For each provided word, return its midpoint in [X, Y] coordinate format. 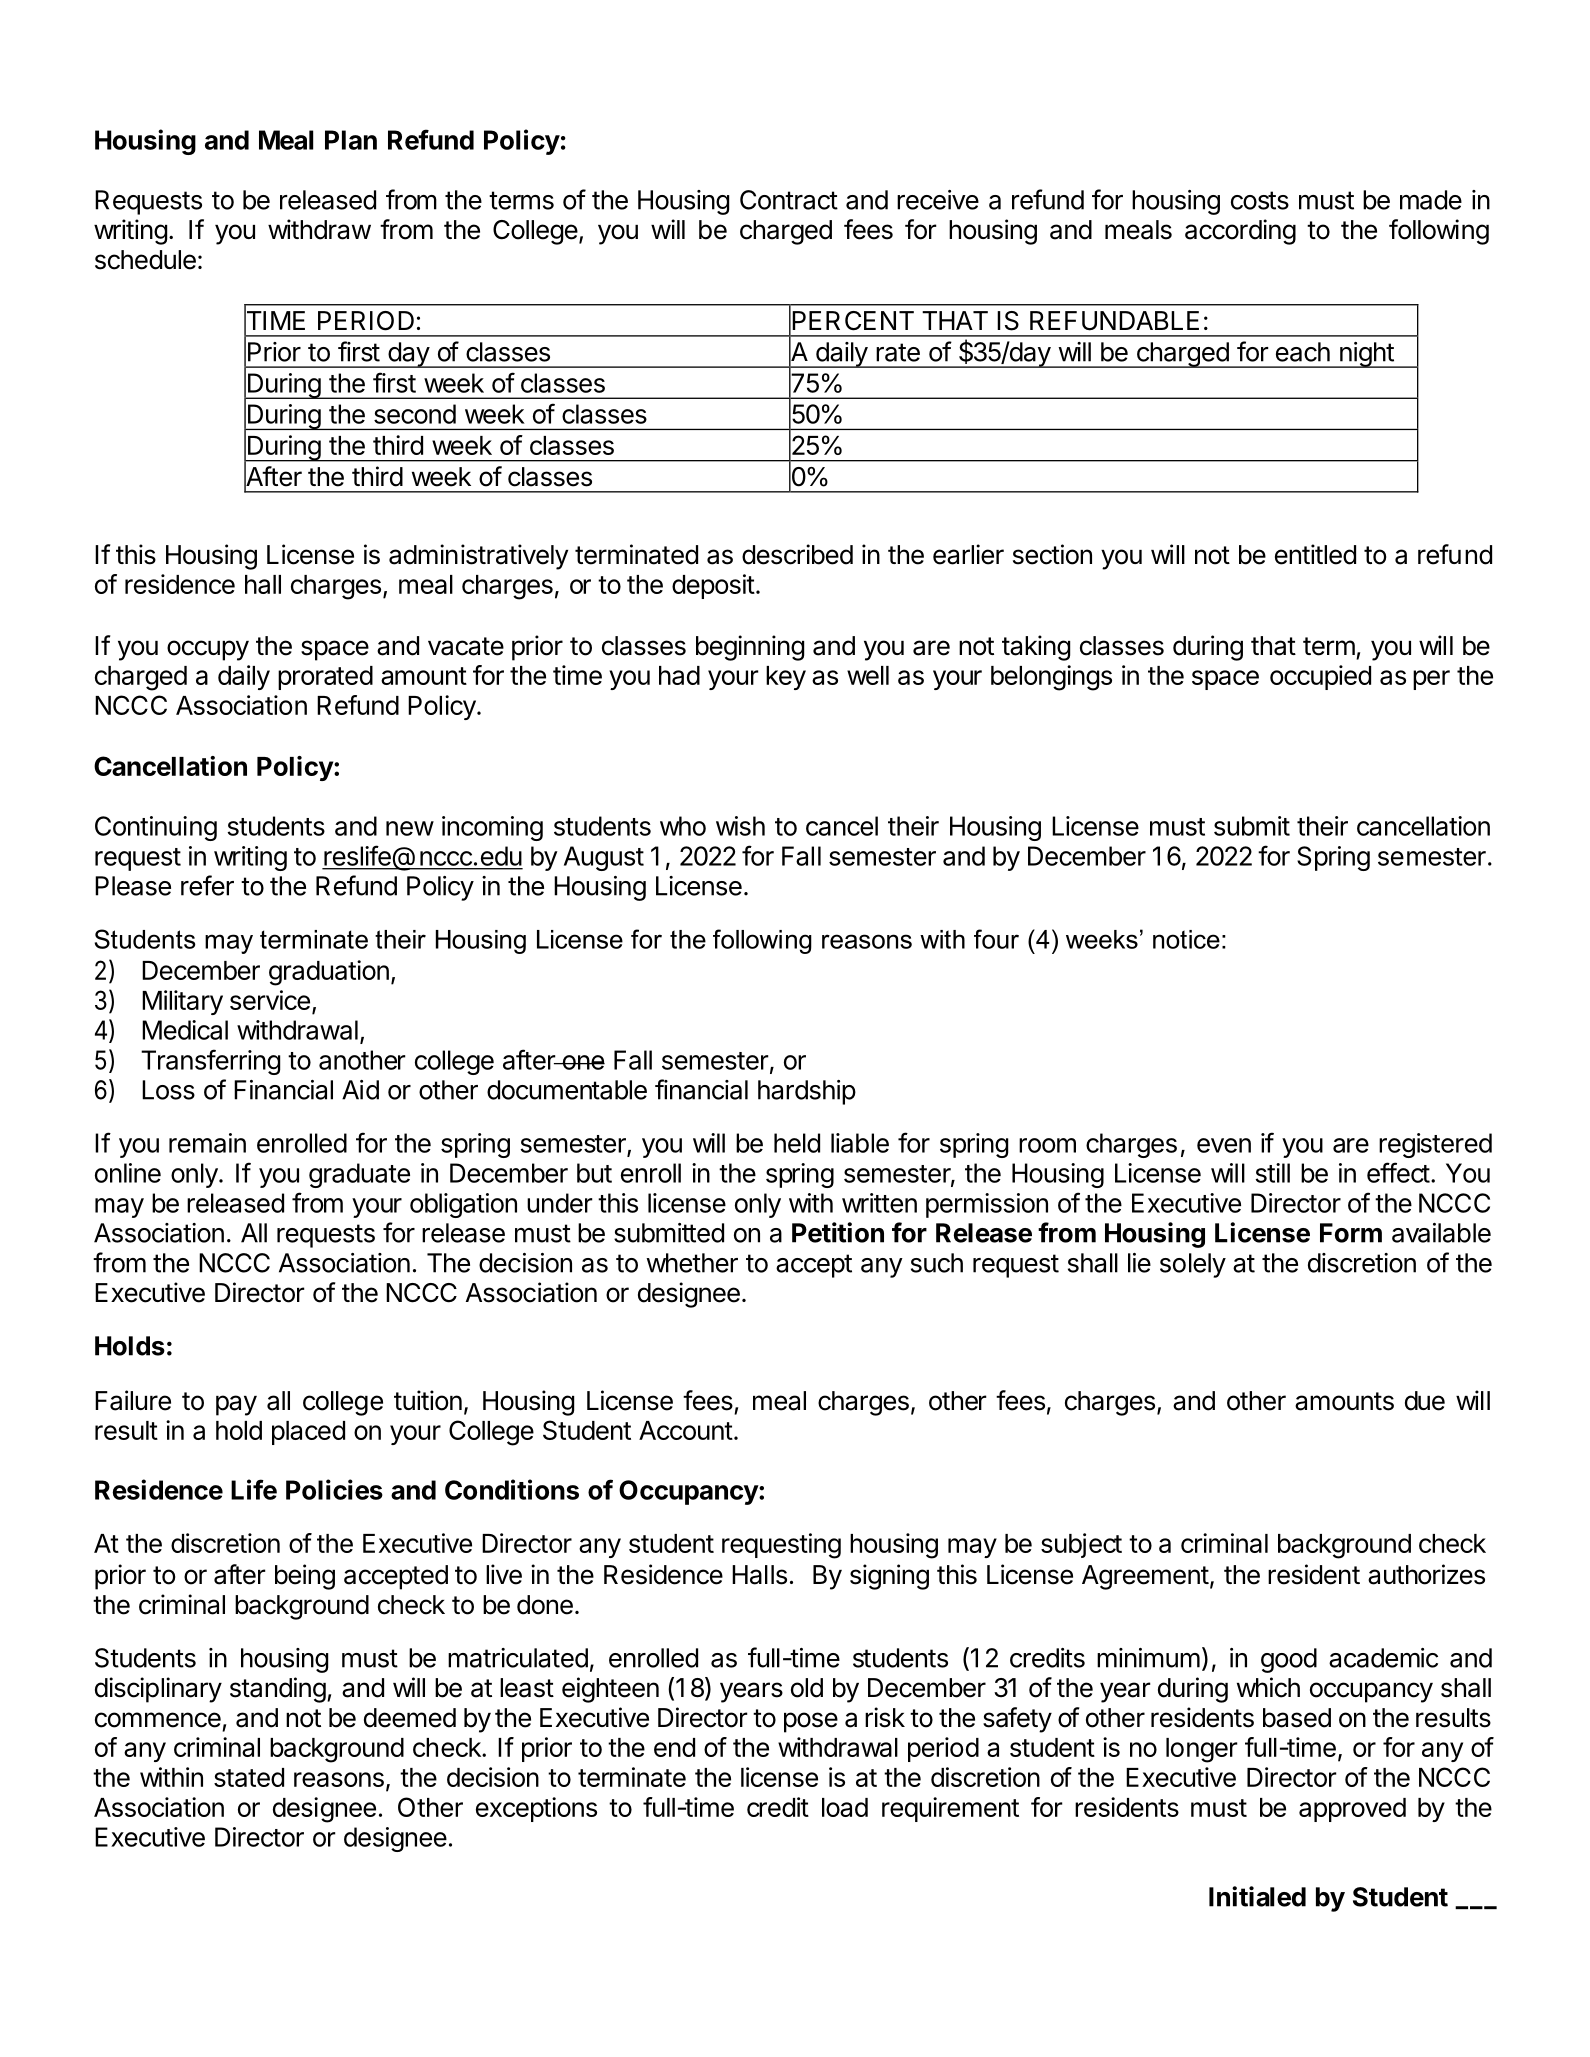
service [270, 1000]
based [1297, 1718]
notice [1186, 939]
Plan [351, 140]
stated [249, 1777]
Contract [789, 200]
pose [811, 1722]
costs [1260, 200]
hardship [807, 1092]
